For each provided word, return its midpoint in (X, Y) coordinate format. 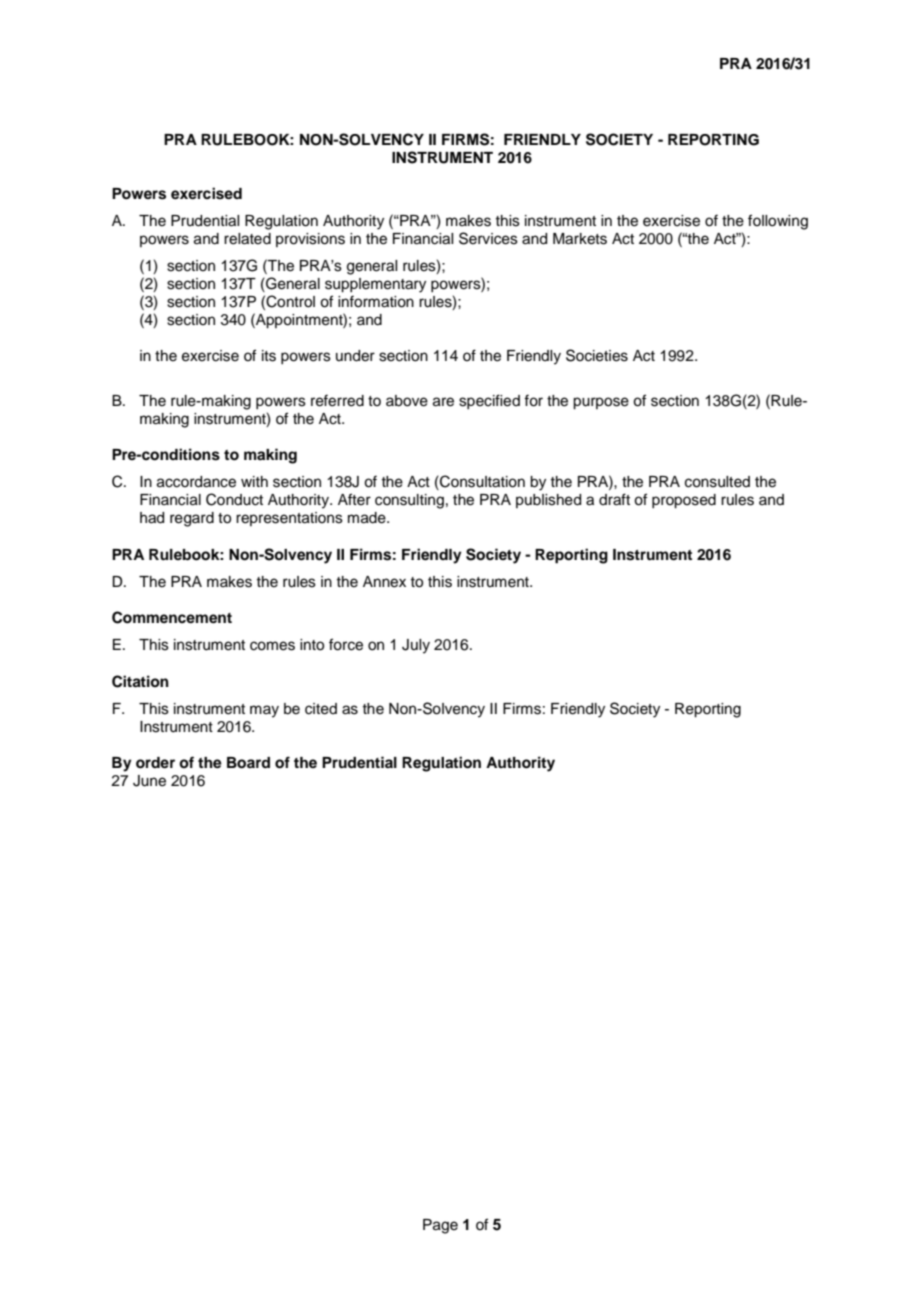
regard (192, 519)
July (416, 646)
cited (321, 709)
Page (440, 1226)
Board (248, 763)
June (149, 781)
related (247, 239)
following (778, 222)
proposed (684, 501)
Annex (384, 582)
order (155, 763)
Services (488, 238)
